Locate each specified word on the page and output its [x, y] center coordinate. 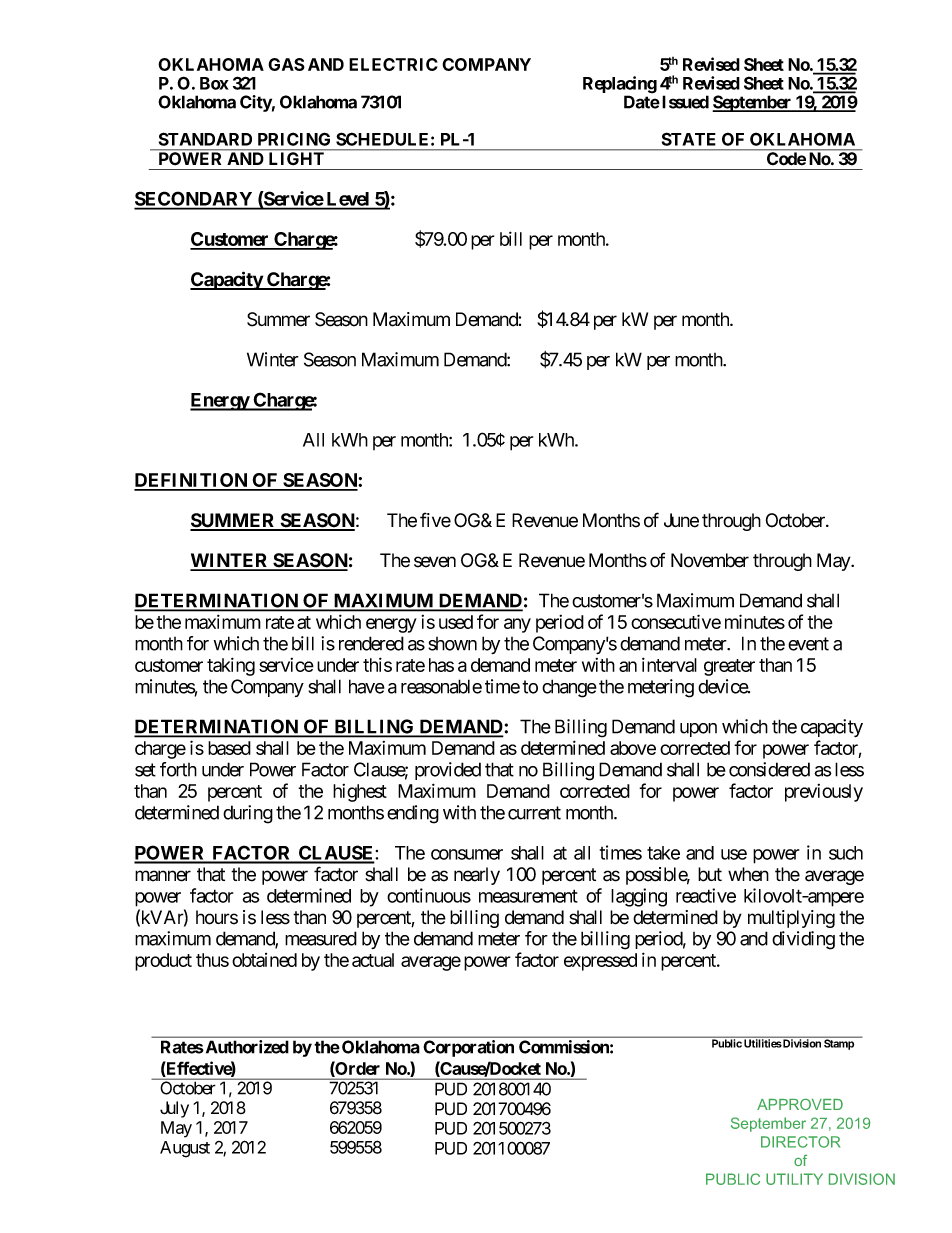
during [248, 814]
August [185, 1149]
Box [214, 83]
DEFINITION [192, 481]
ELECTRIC [393, 64]
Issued [685, 102]
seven [435, 562]
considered [769, 769]
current [534, 813]
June [681, 520]
